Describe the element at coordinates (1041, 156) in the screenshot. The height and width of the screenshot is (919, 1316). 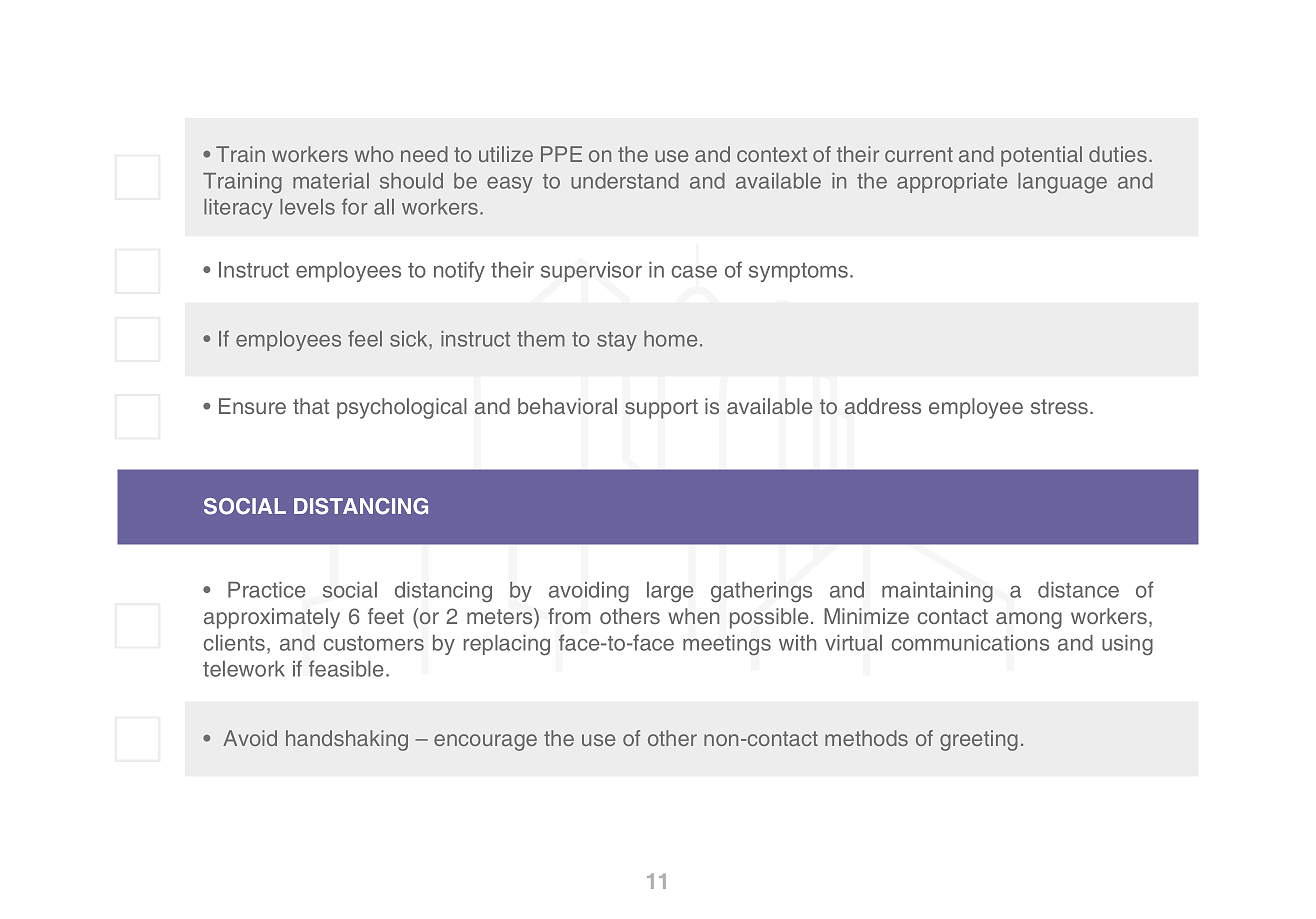
I see `potential` at that location.
